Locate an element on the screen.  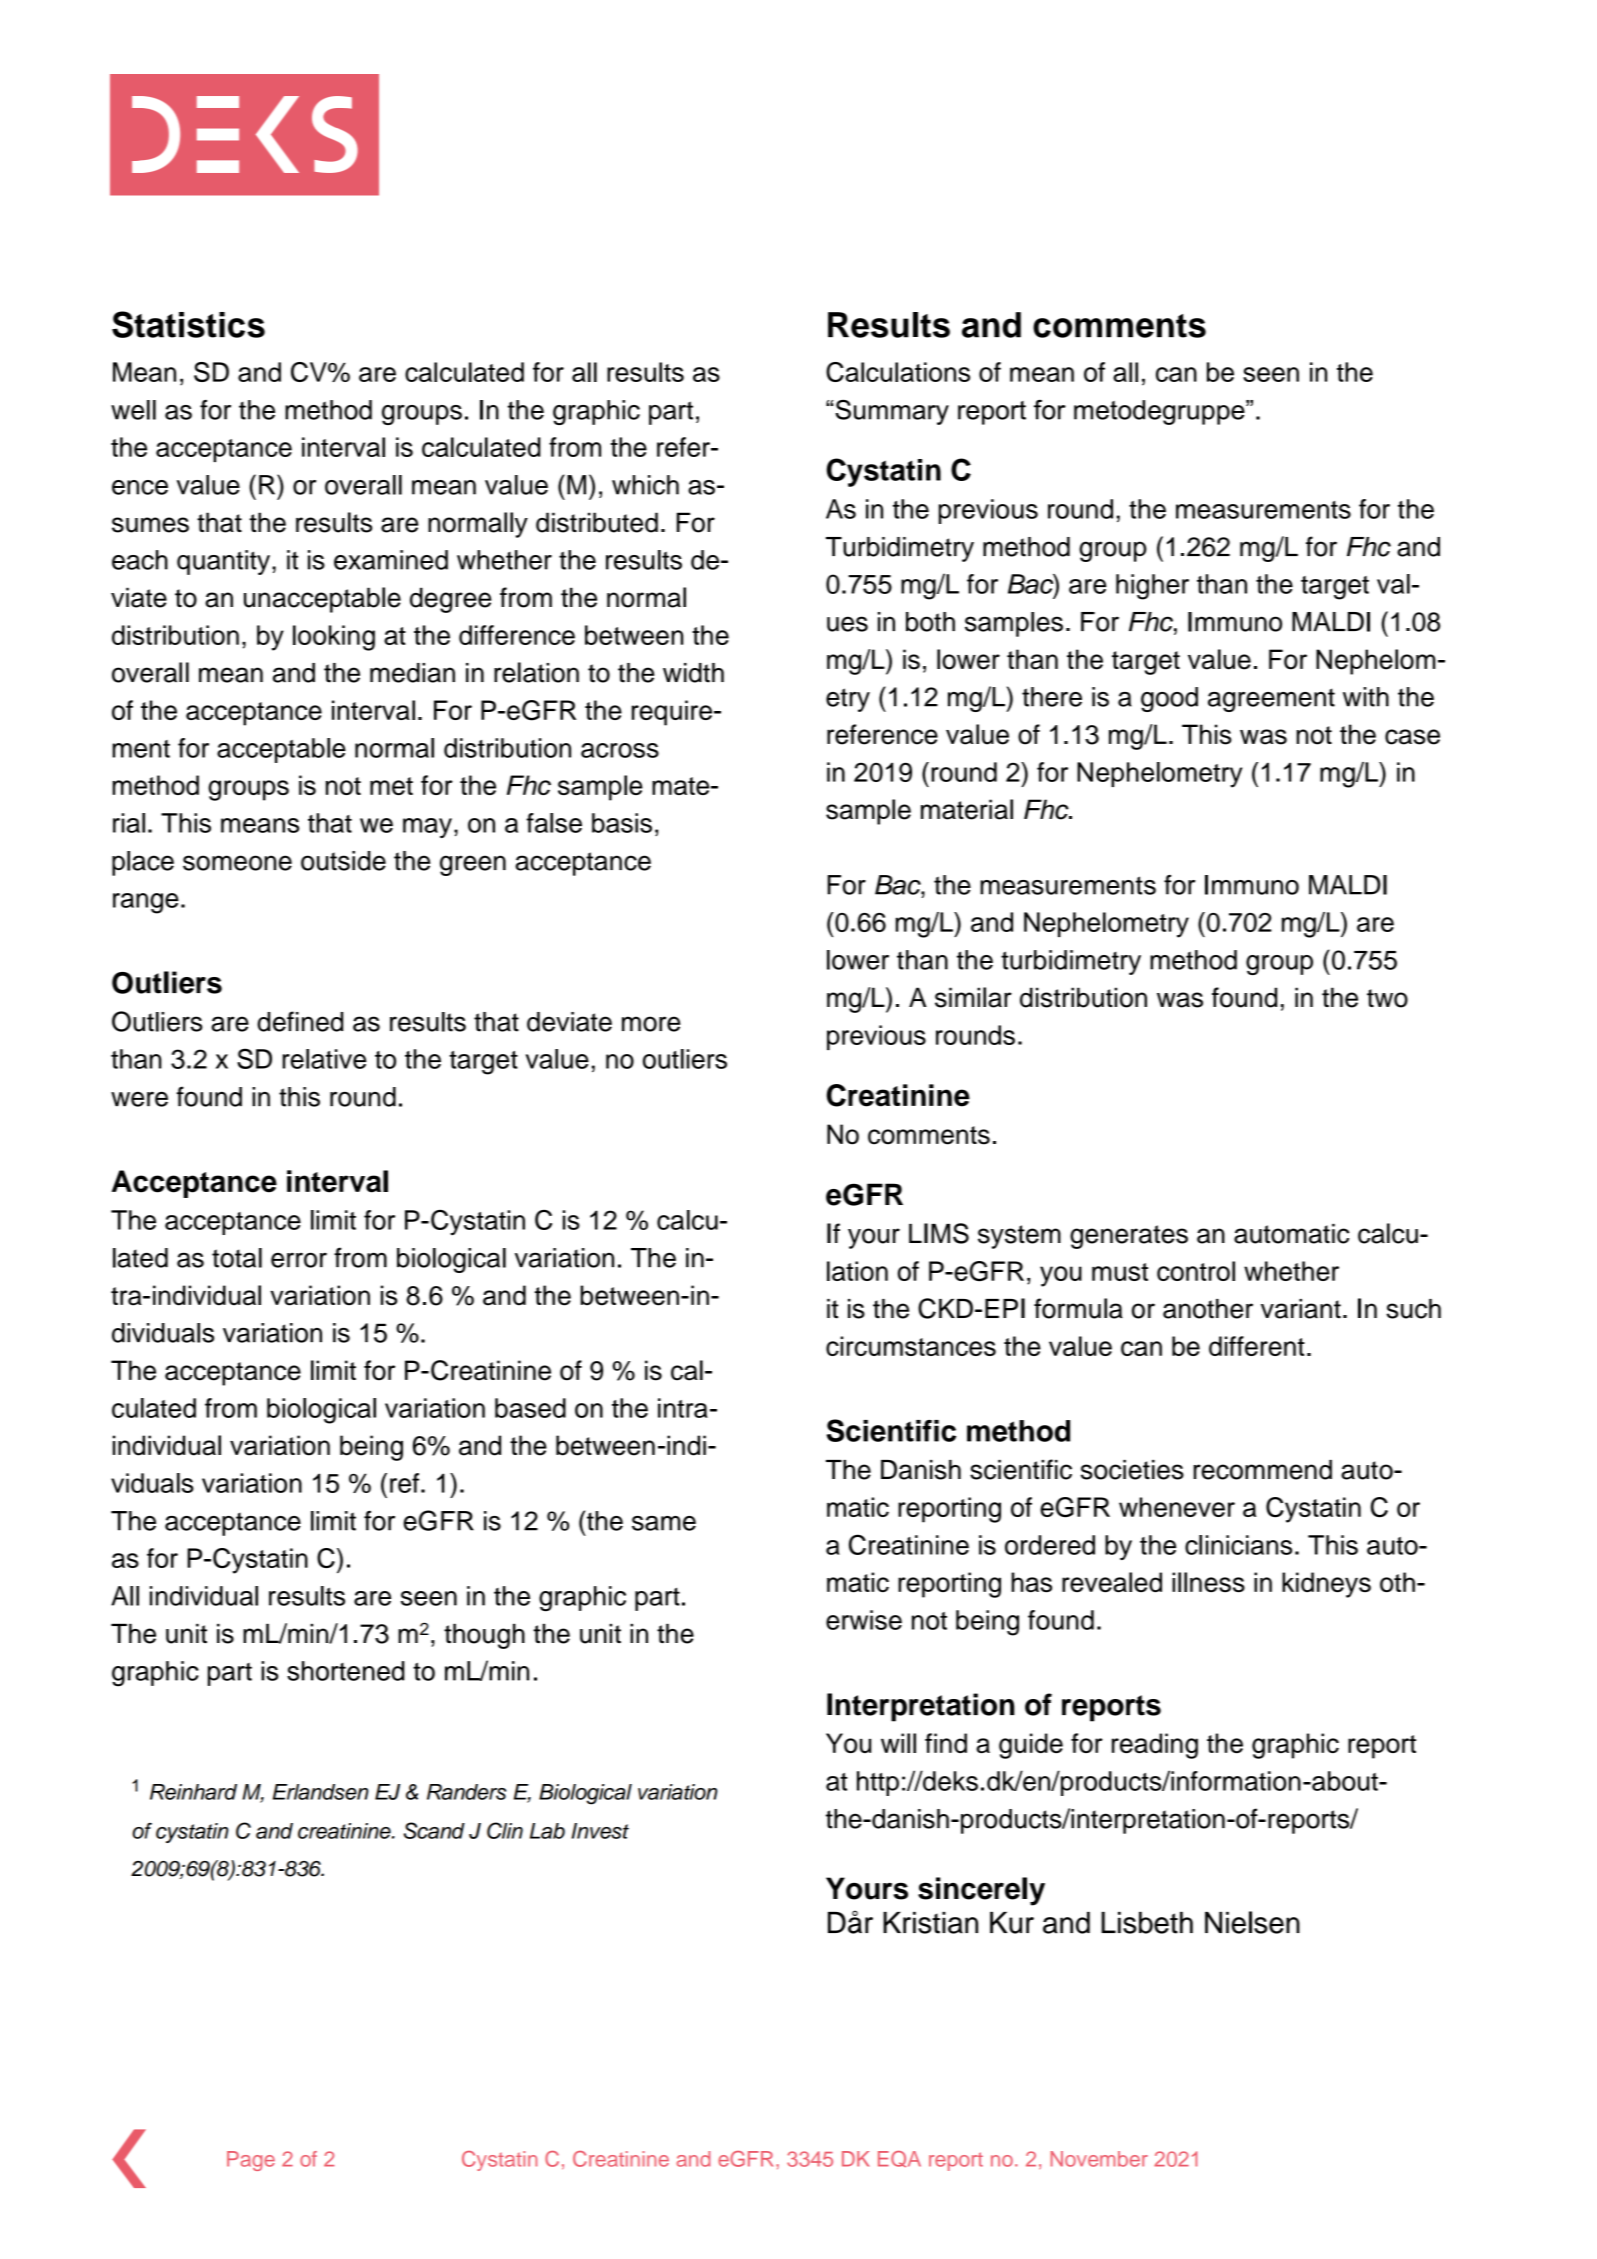
more is located at coordinates (651, 1024).
